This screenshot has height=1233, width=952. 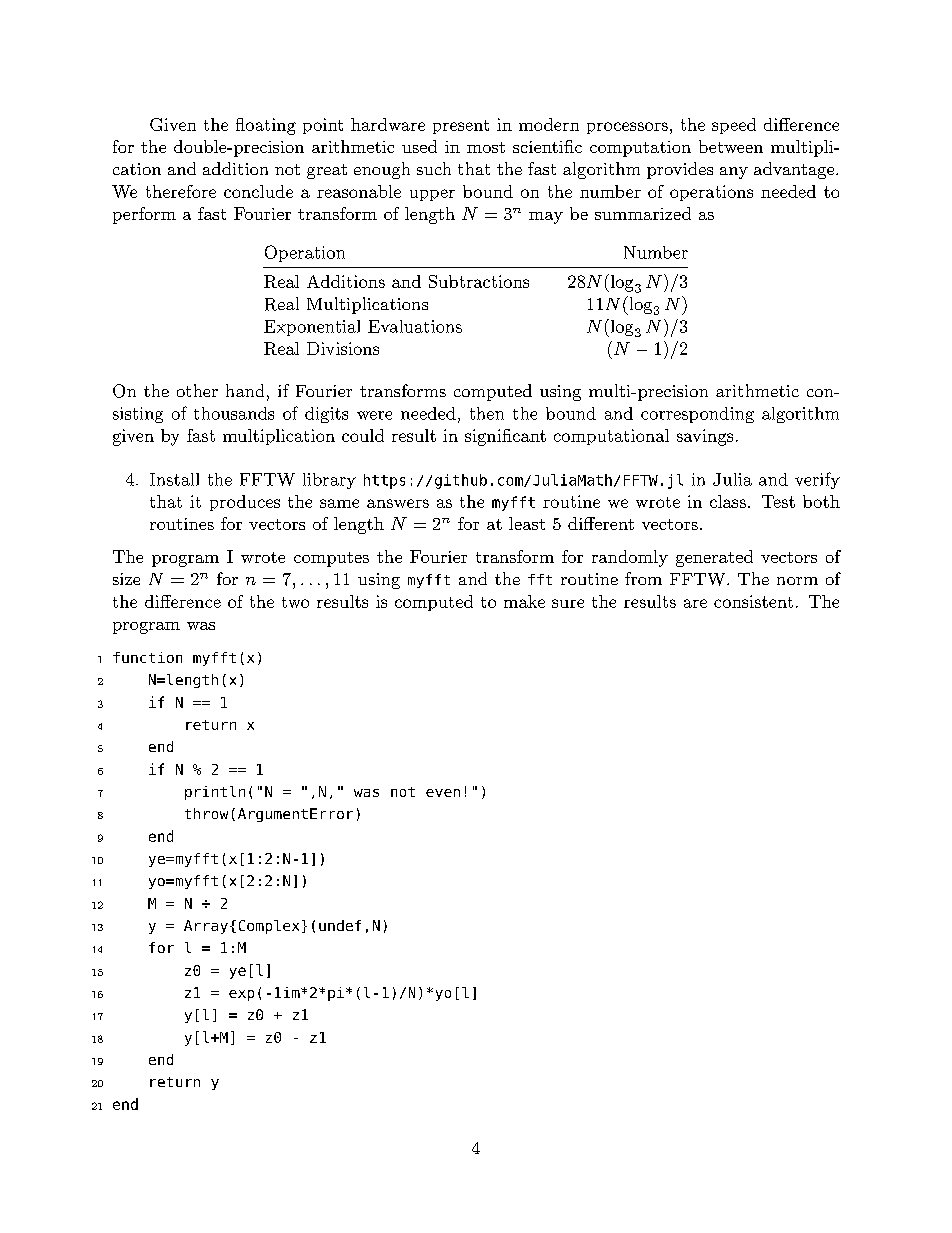 I want to click on most, so click(x=486, y=147).
